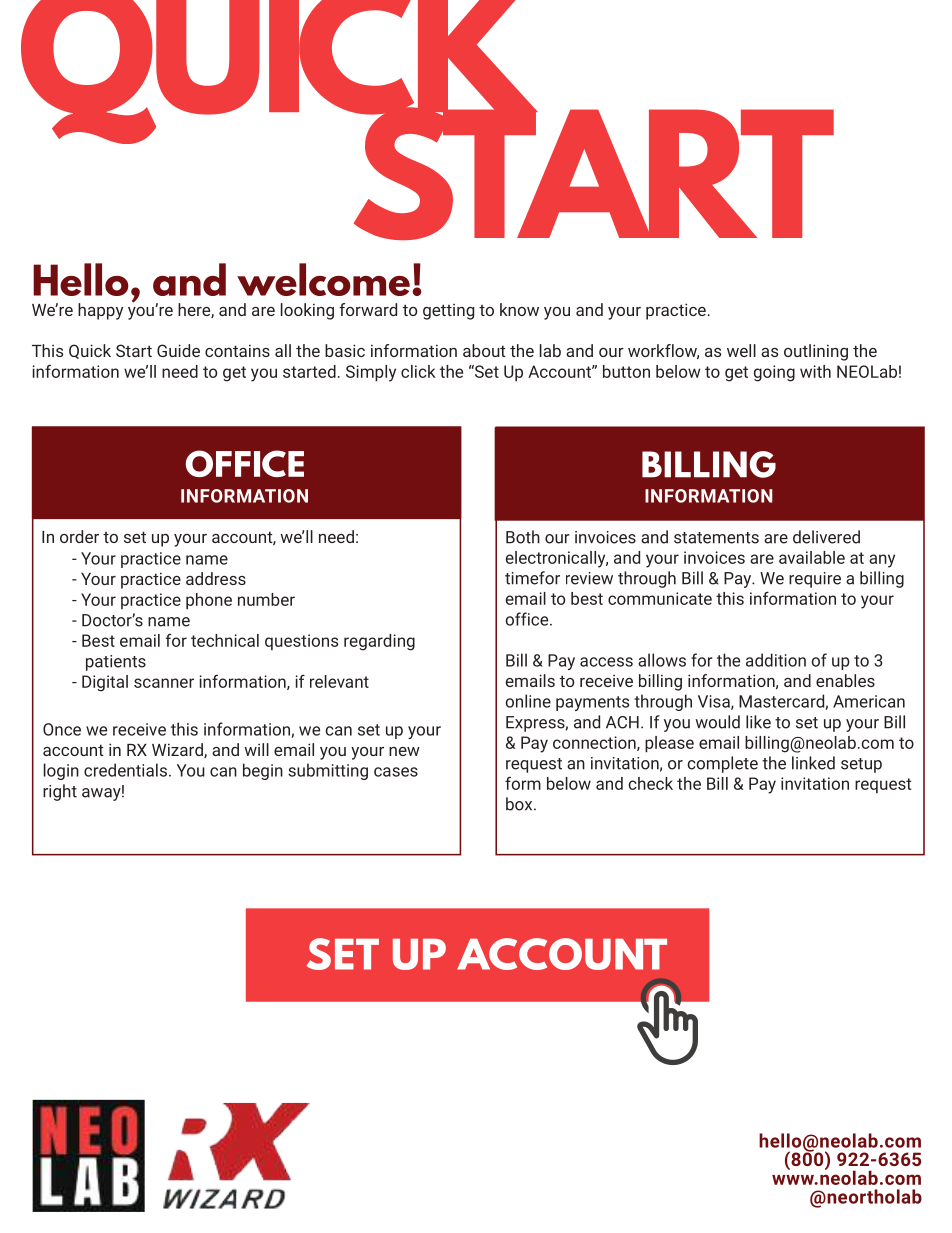 This screenshot has width=952, height=1233. I want to click on delivered, so click(826, 537).
